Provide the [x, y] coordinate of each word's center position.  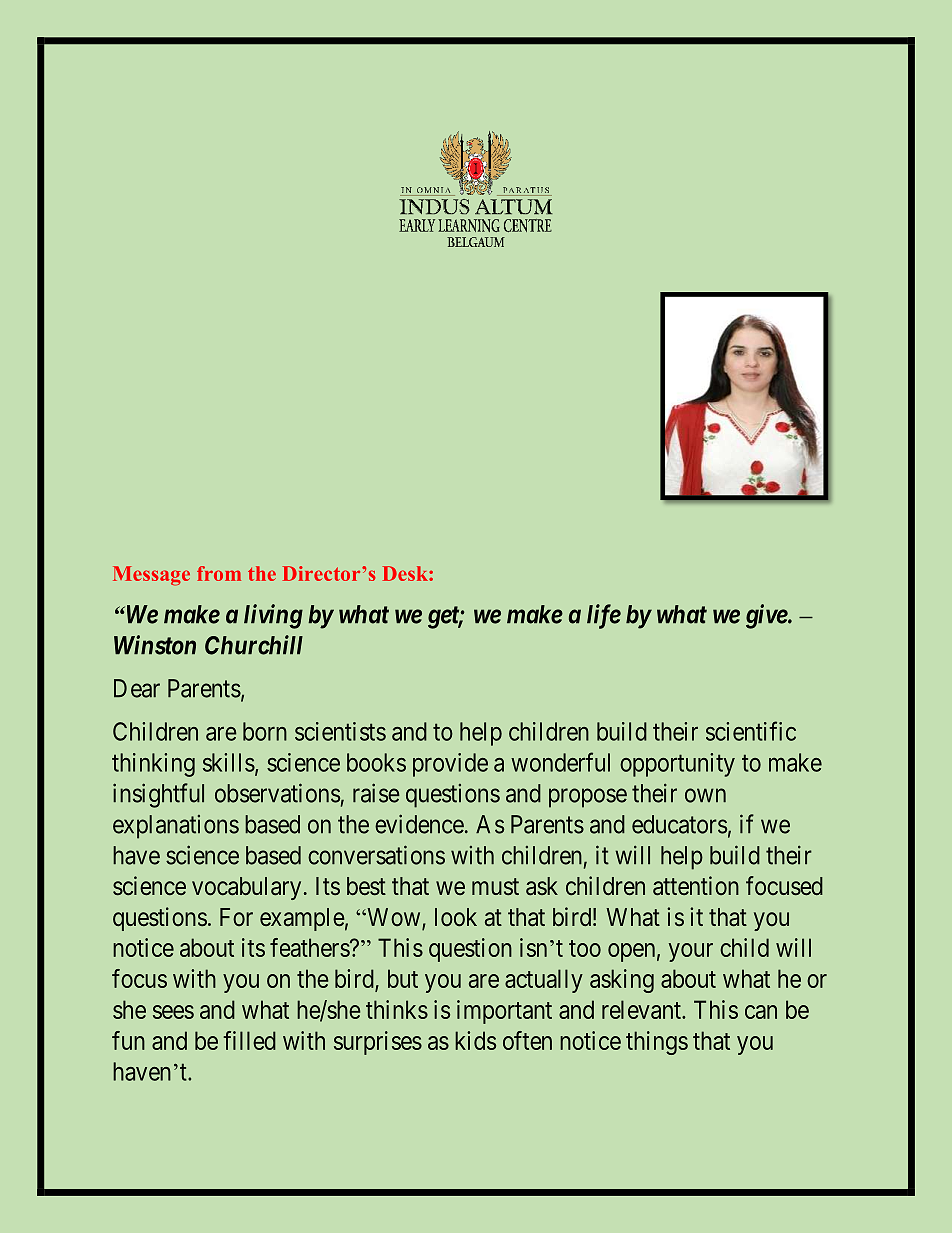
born [265, 731]
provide [450, 765]
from [219, 573]
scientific [751, 731]
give [767, 616]
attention [696, 886]
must [495, 887]
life [604, 616]
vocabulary [246, 888]
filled [249, 1040]
